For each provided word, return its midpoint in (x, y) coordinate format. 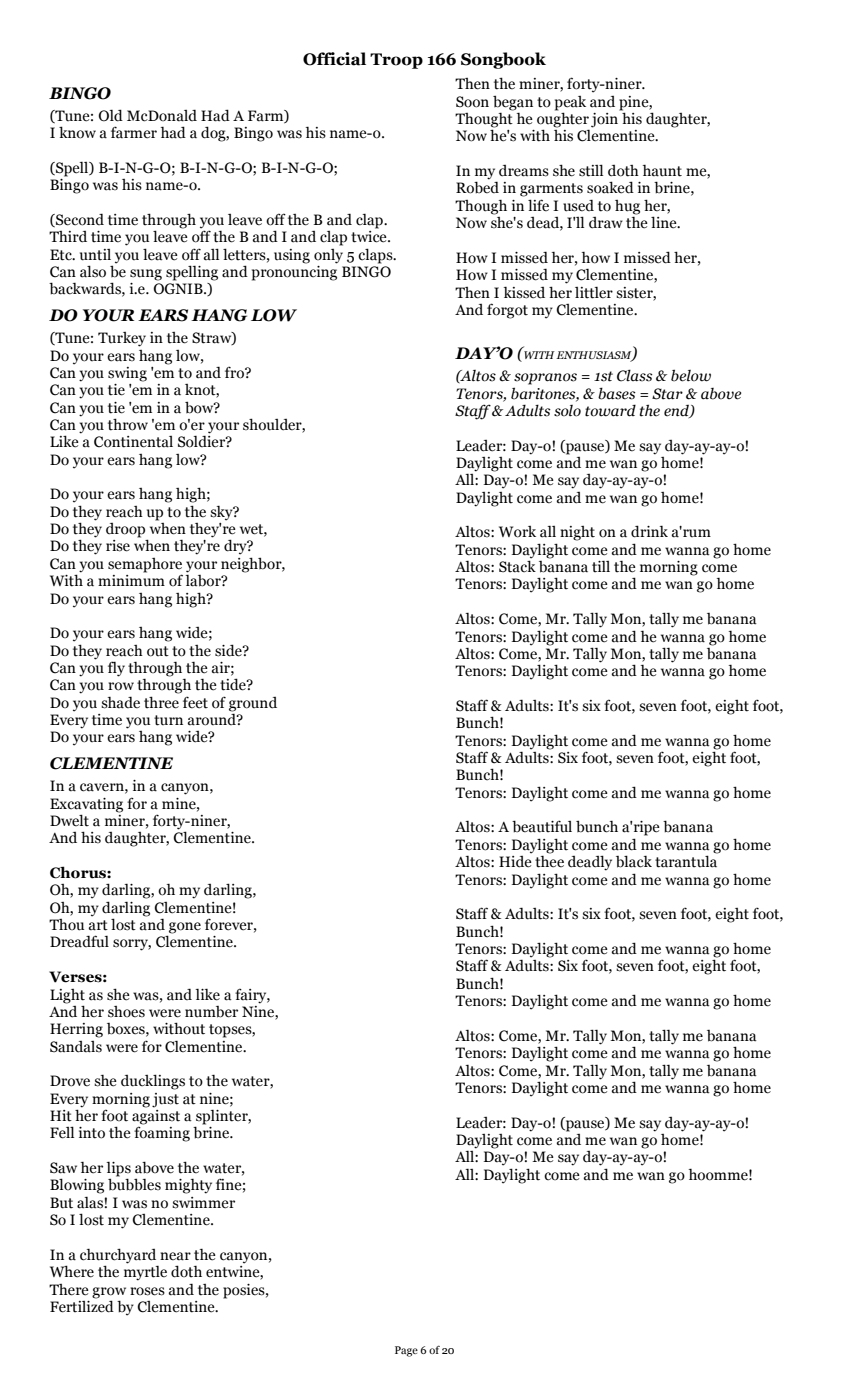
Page (406, 1351)
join (606, 119)
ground (253, 704)
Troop (396, 61)
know (77, 132)
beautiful (542, 826)
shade (120, 702)
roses (147, 1291)
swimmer (203, 1203)
